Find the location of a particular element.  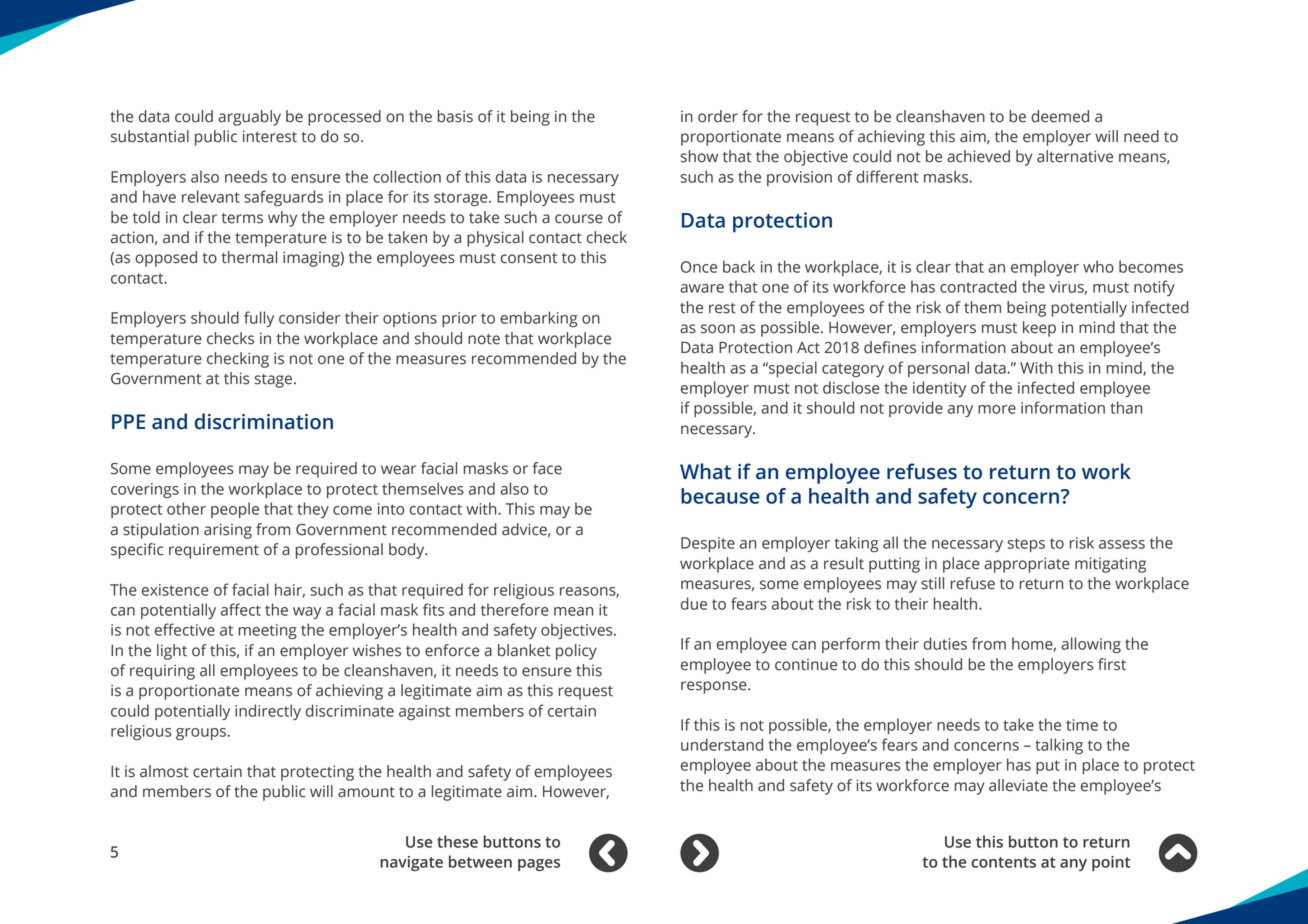

stage is located at coordinates (275, 381).
